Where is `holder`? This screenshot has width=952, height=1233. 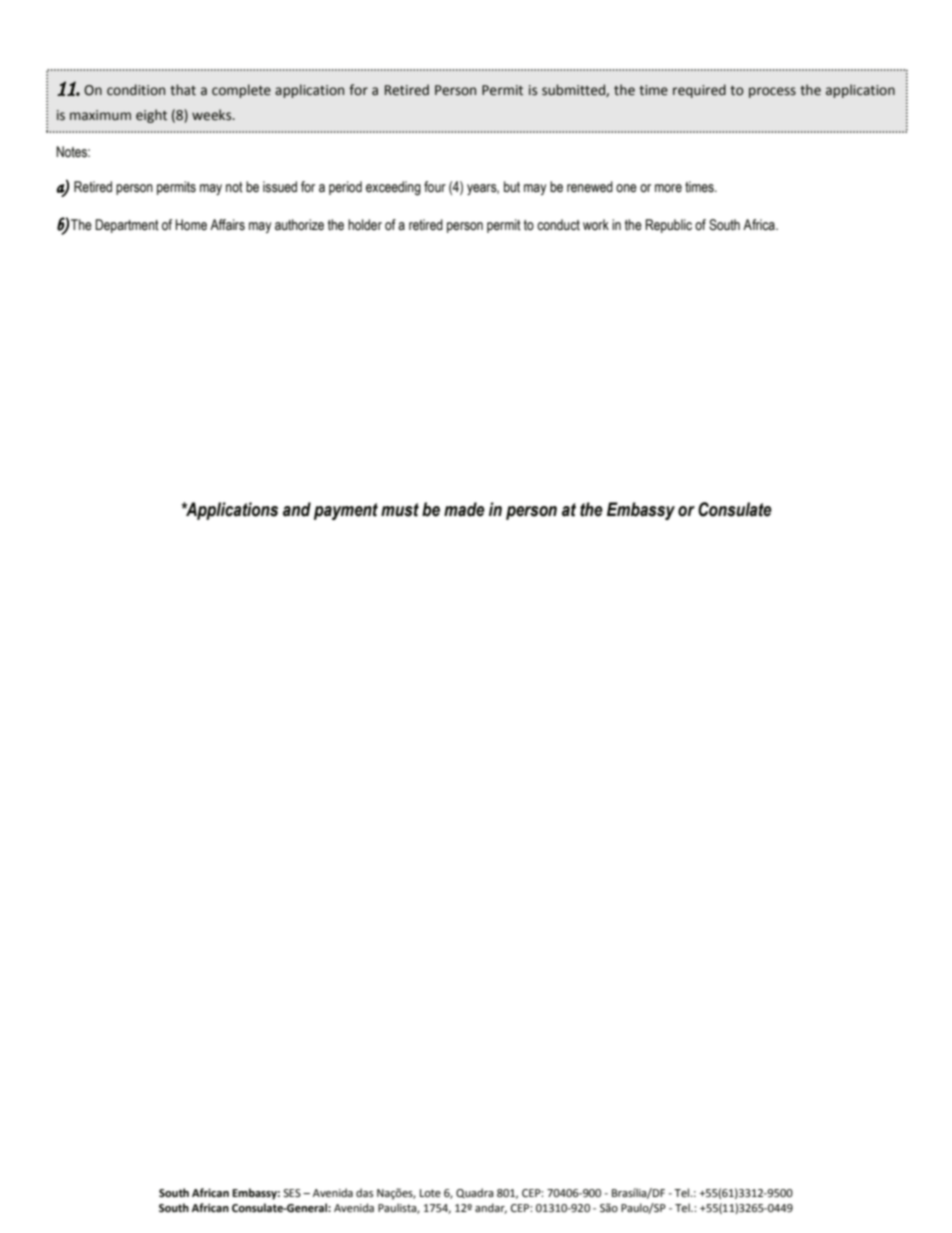
holder is located at coordinates (365, 224).
